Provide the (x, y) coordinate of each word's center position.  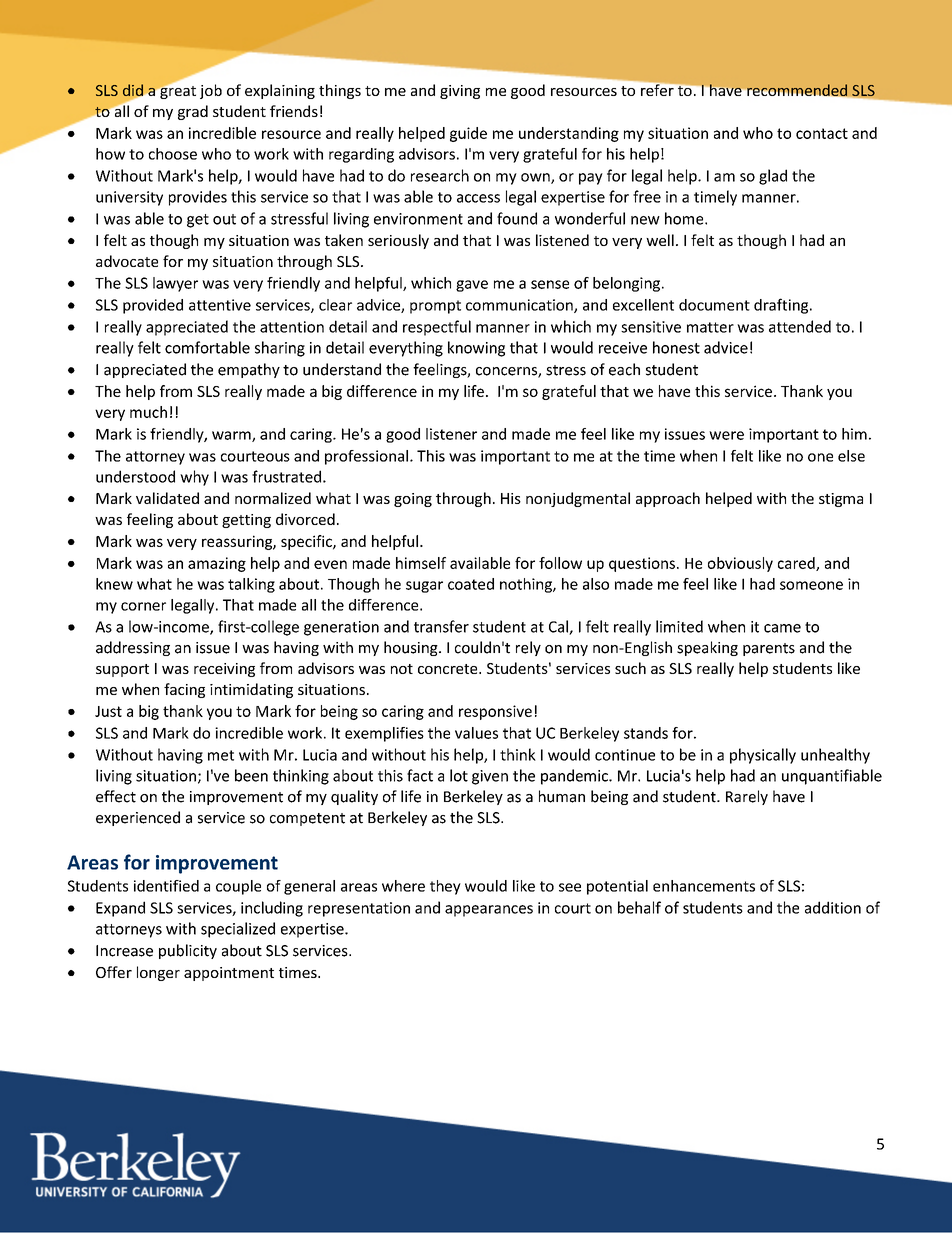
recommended (797, 90)
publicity (188, 951)
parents (769, 649)
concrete (449, 669)
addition (833, 907)
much (148, 412)
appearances (489, 911)
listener (451, 434)
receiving (224, 670)
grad (193, 112)
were (726, 435)
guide (468, 134)
